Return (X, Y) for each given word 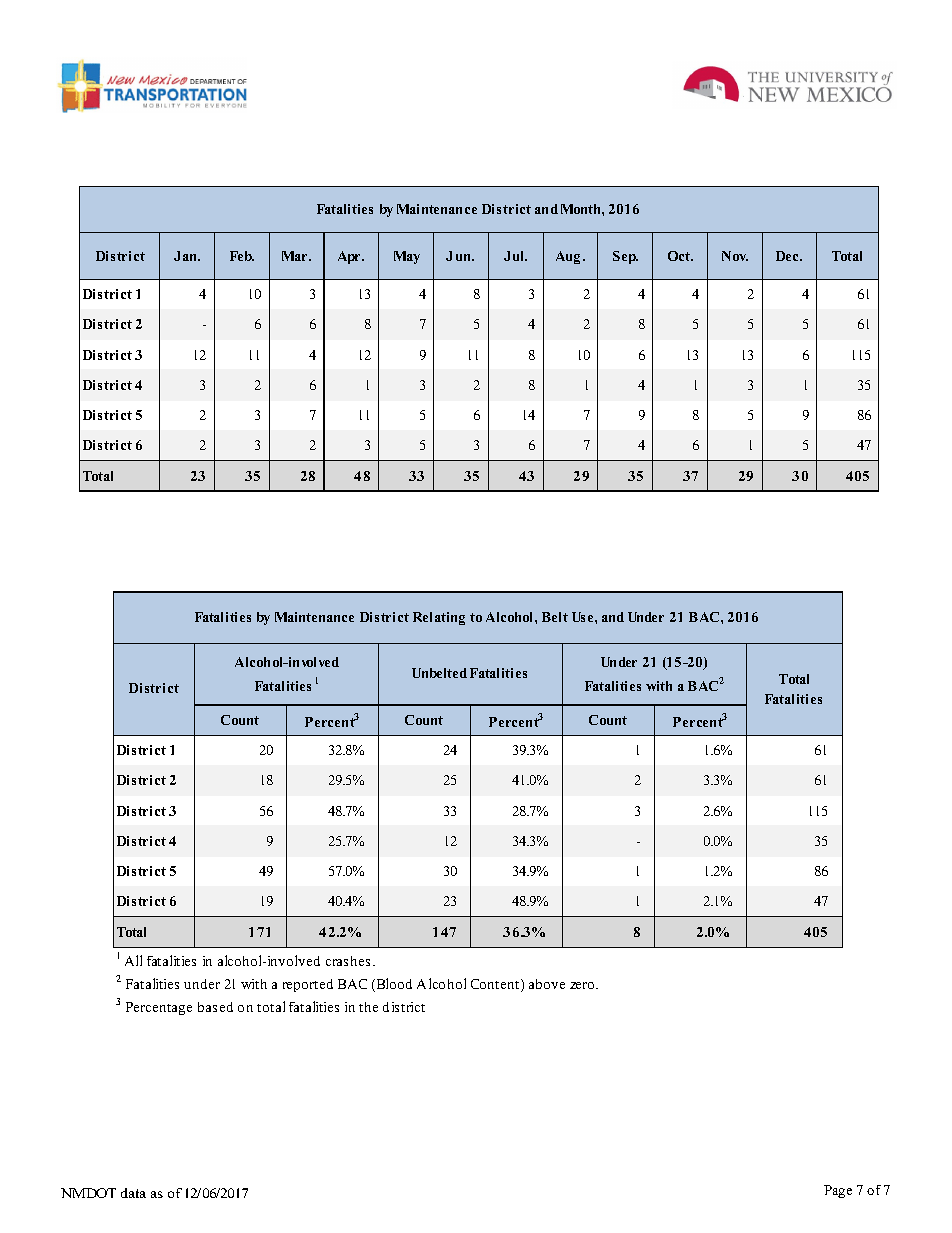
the (368, 1007)
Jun (460, 256)
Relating (439, 618)
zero (583, 985)
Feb (242, 256)
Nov (735, 256)
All (133, 960)
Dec (789, 256)
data (133, 1193)
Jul (515, 256)
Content (496, 985)
